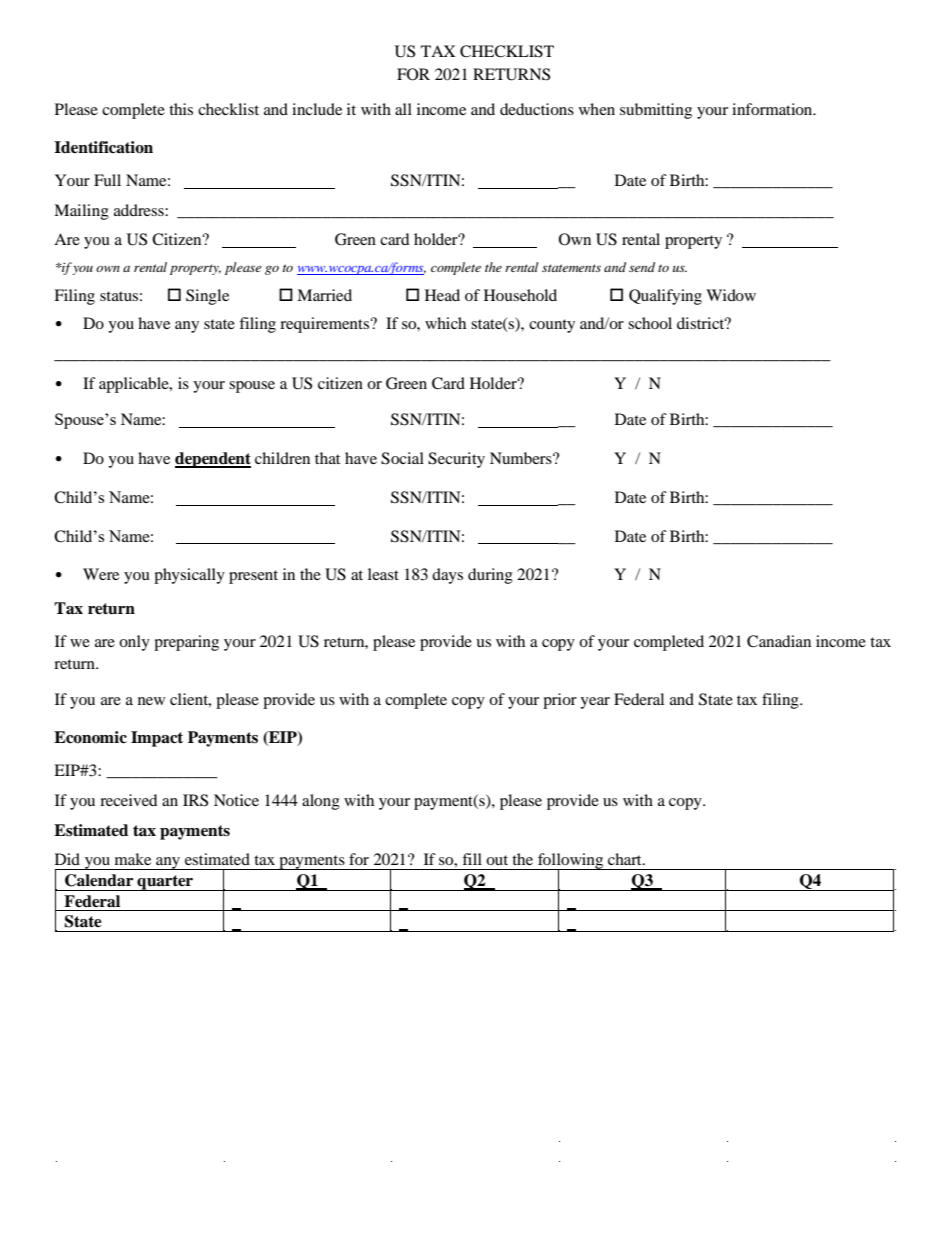 The image size is (952, 1233). I want to click on only, so click(134, 643).
